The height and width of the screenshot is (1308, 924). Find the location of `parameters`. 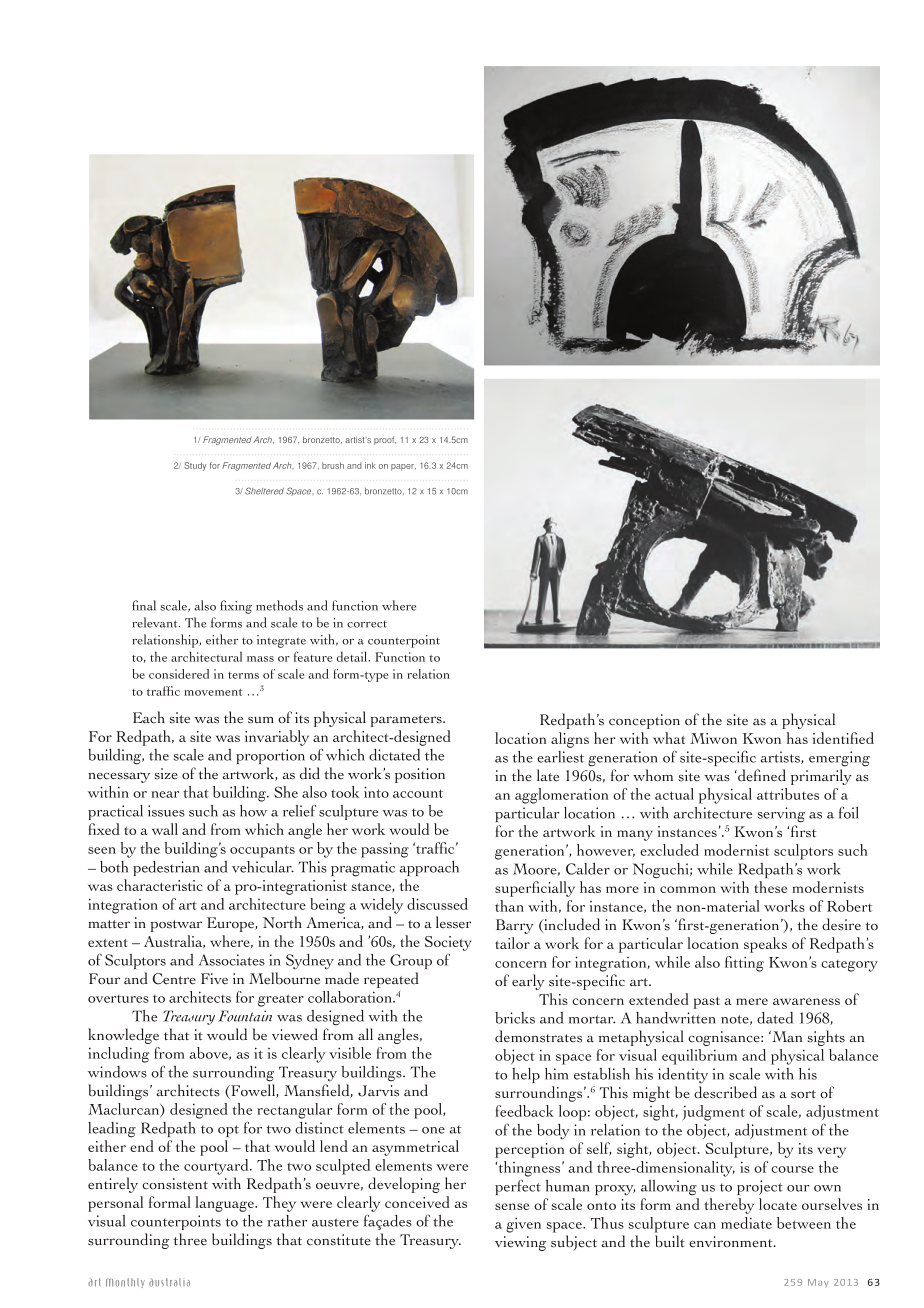

parameters is located at coordinates (407, 721).
